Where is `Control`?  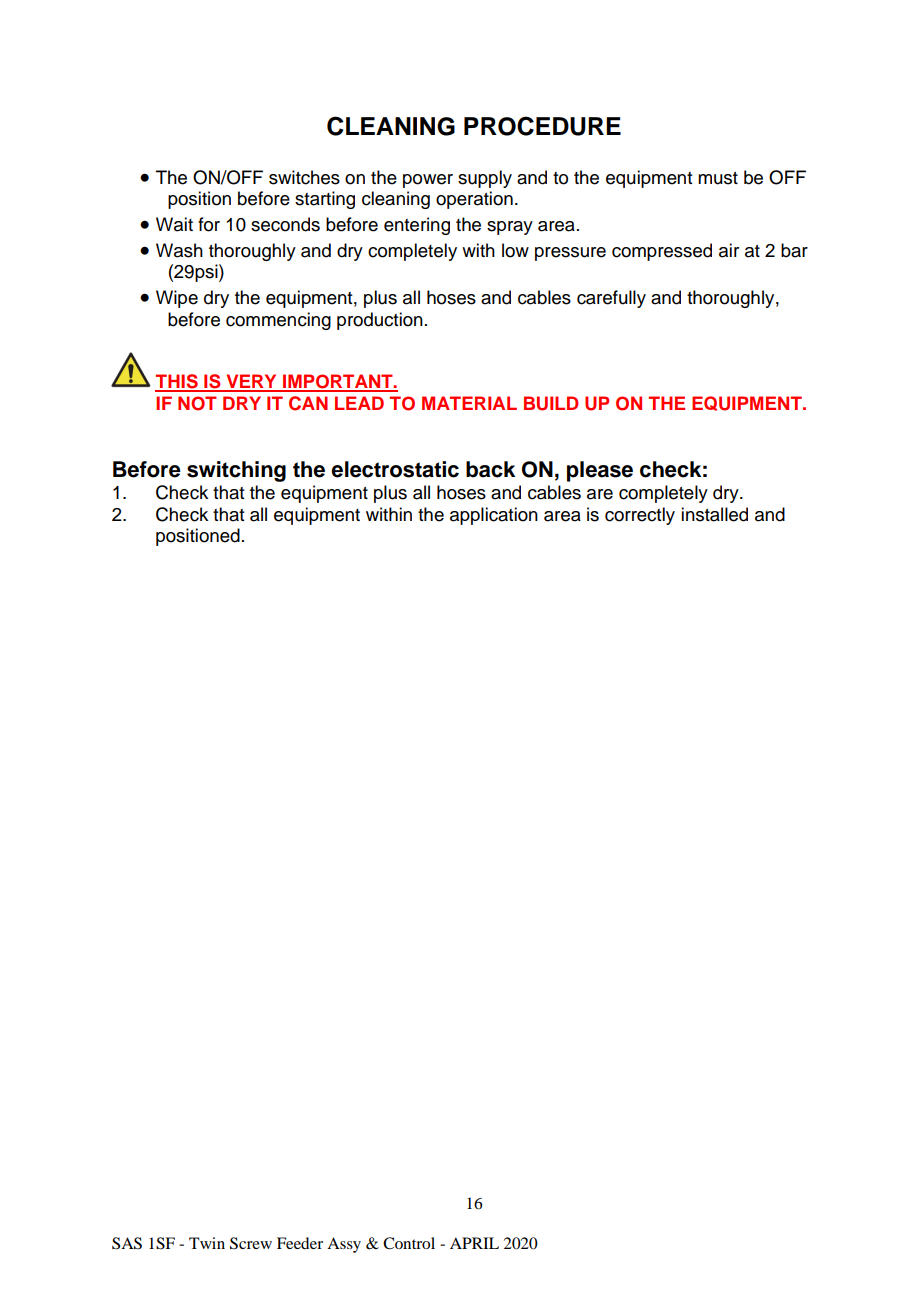
Control is located at coordinates (409, 1243).
